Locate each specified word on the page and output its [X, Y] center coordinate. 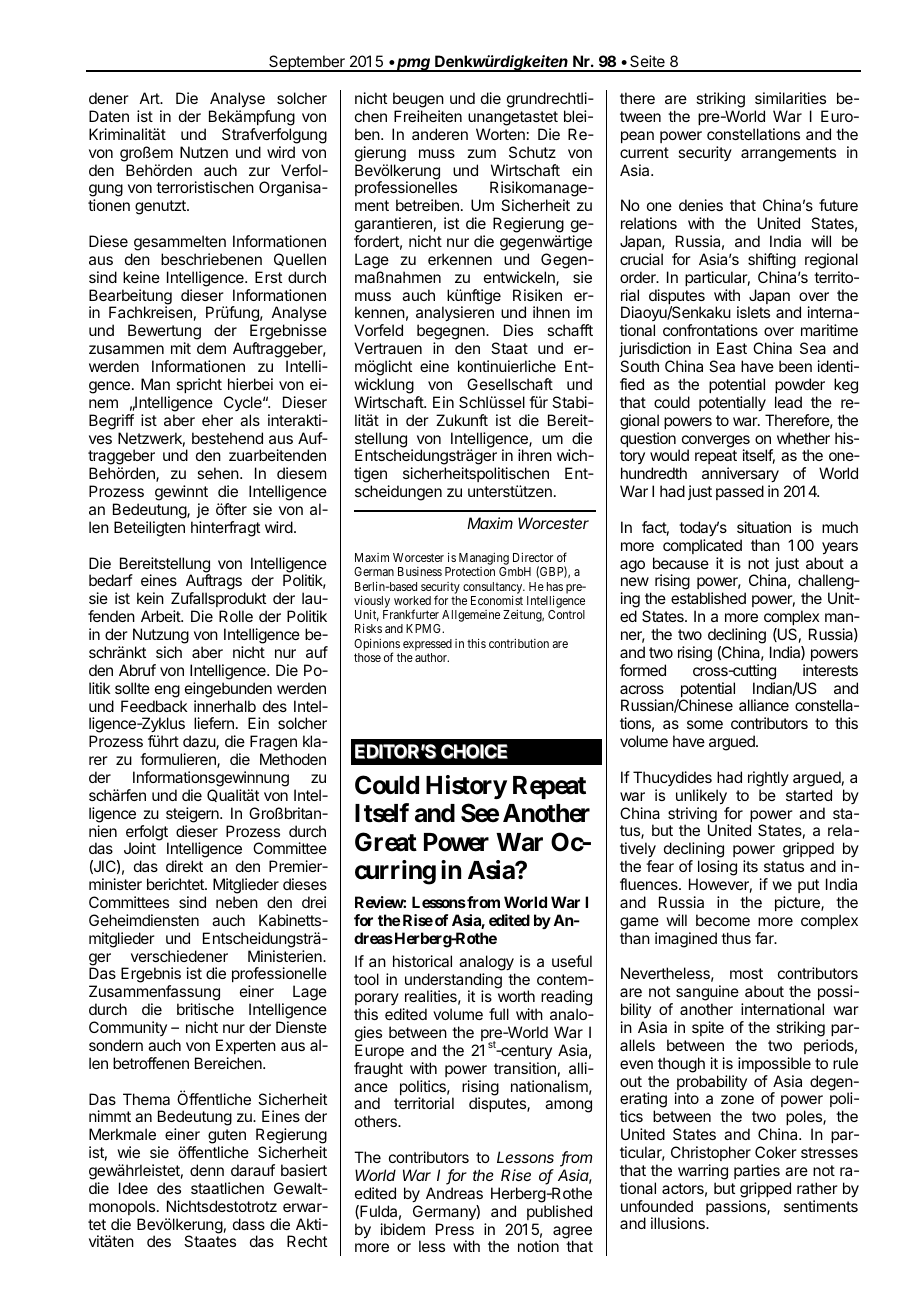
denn [207, 1170]
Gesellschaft [510, 384]
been [795, 366]
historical [422, 961]
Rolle [236, 616]
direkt [184, 866]
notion [538, 1246]
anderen [440, 134]
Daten [109, 116]
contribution [519, 643]
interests [830, 670]
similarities [790, 98]
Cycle [244, 403]
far [765, 938]
